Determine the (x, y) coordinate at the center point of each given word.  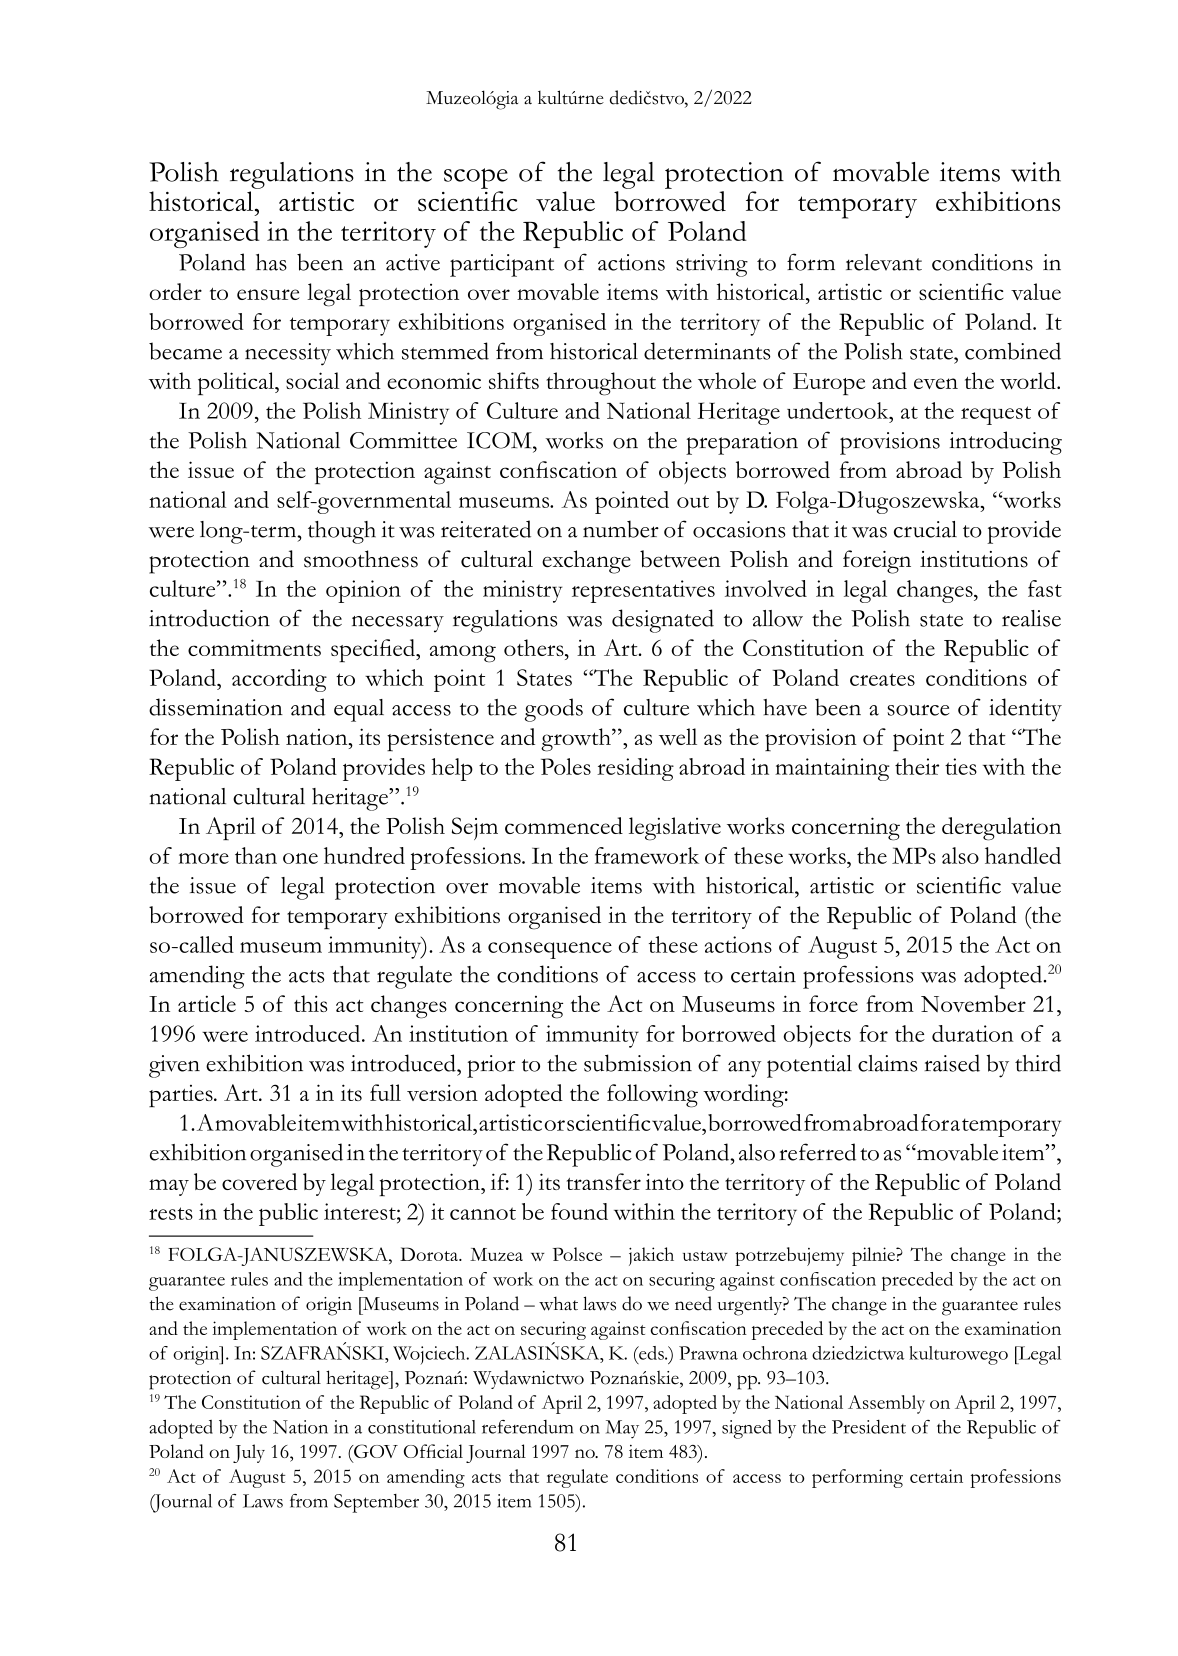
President (869, 1427)
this (310, 1003)
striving (712, 265)
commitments (254, 647)
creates (882, 679)
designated (663, 621)
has (271, 262)
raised (952, 1063)
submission (638, 1063)
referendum (527, 1427)
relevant (884, 262)
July (249, 1453)
